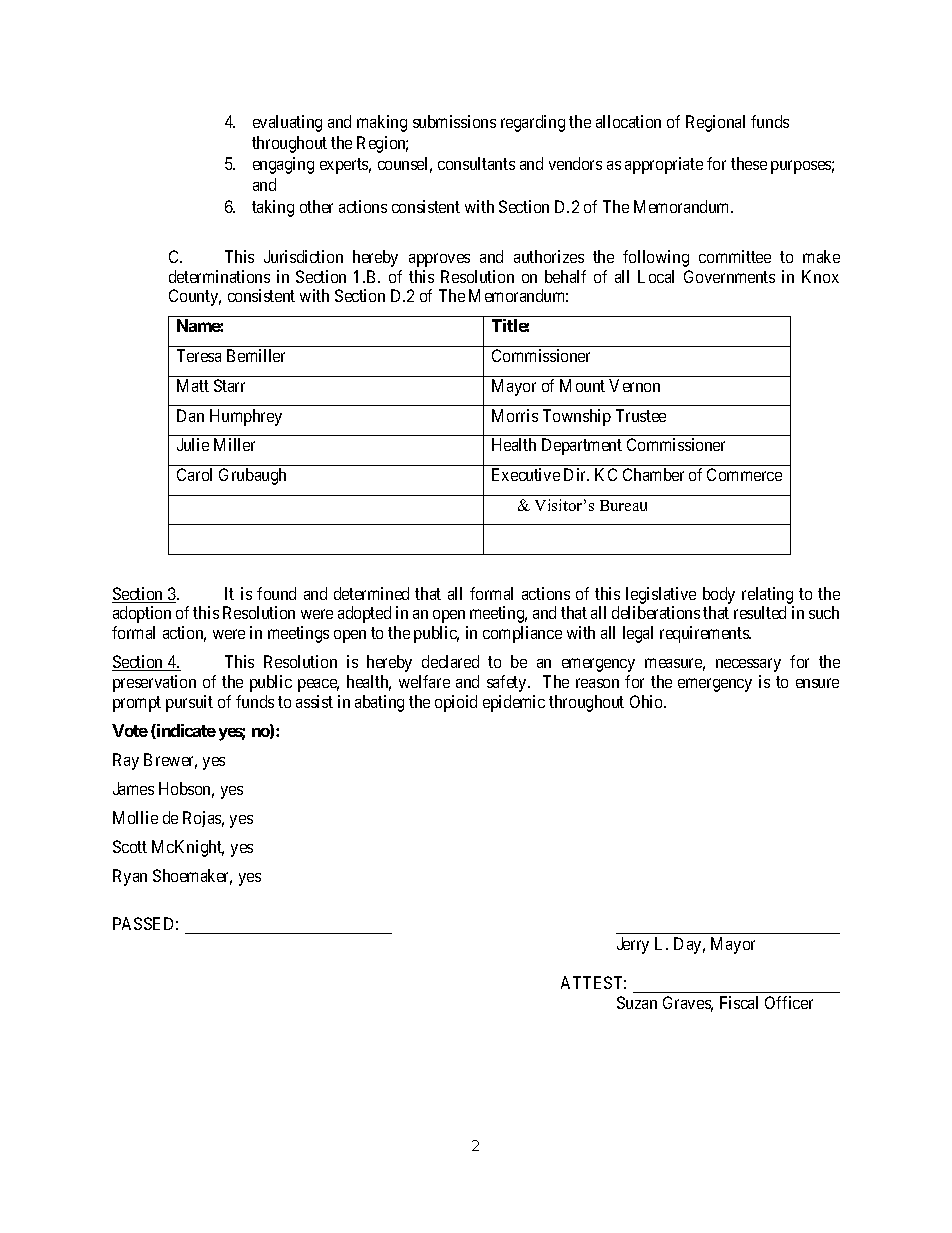 The width and height of the screenshot is (952, 1233). I want to click on Jerry, so click(633, 945).
